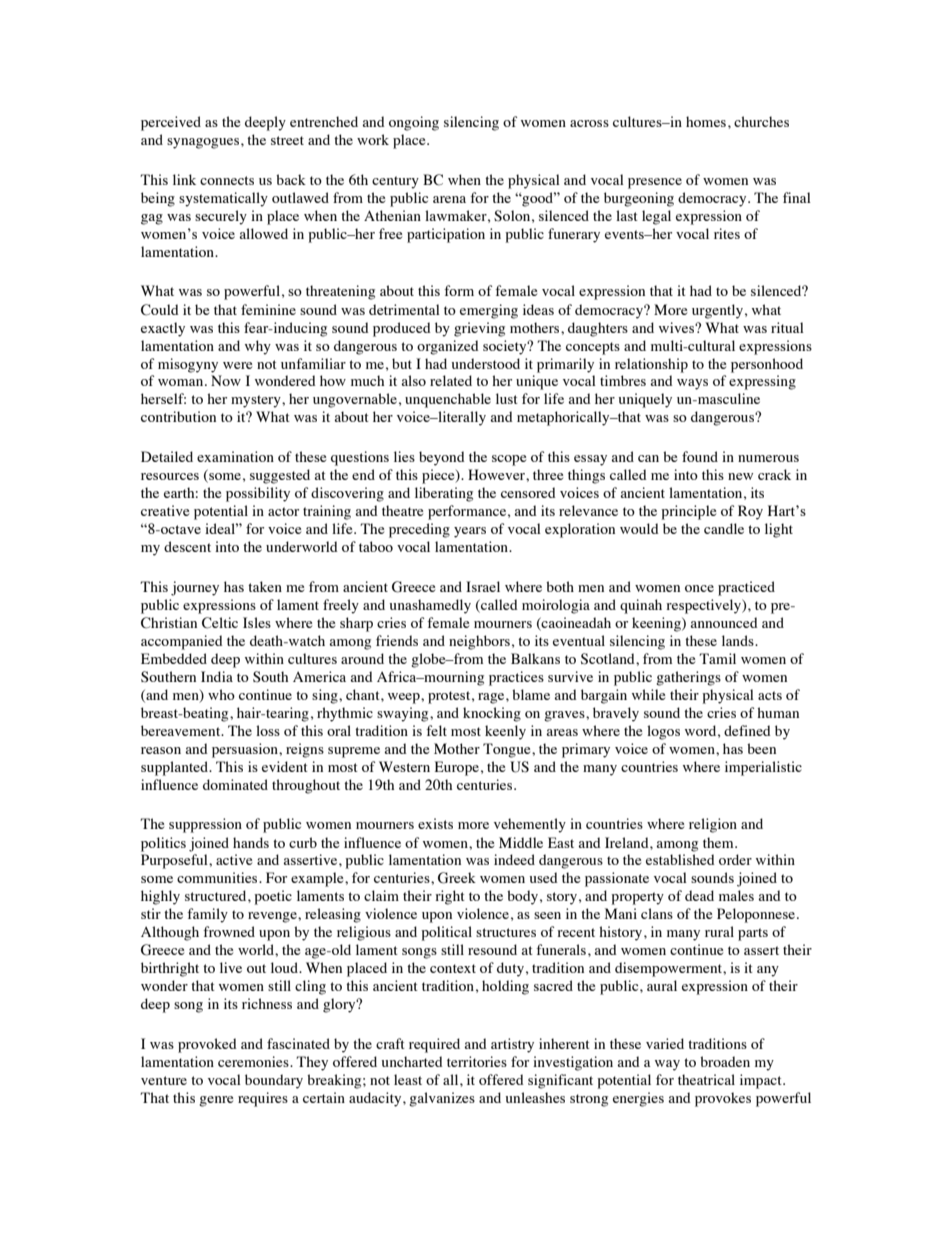 This screenshot has height=1233, width=952. I want to click on ceremonies, so click(254, 1061).
